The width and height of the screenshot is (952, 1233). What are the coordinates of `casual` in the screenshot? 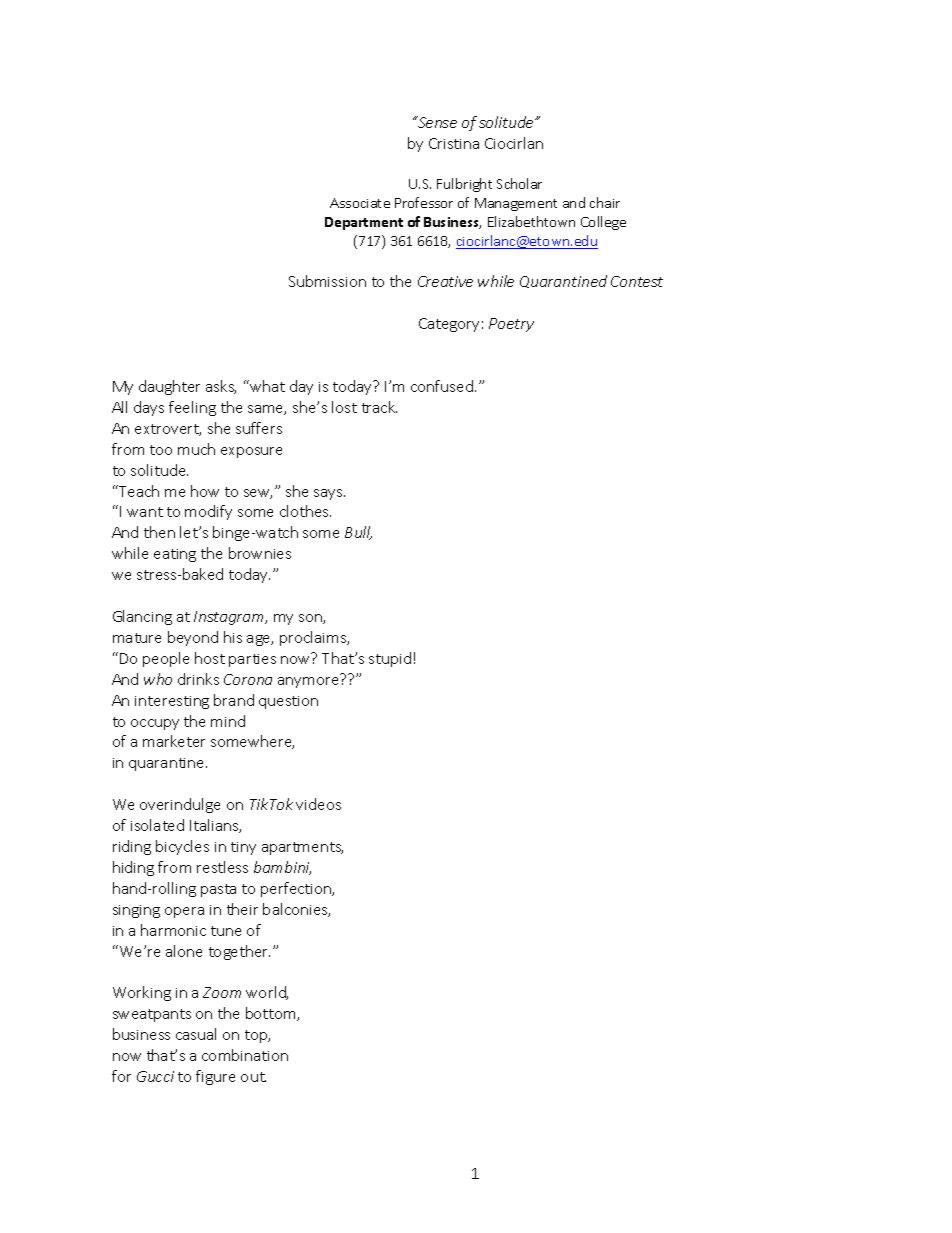 It's located at (196, 1034).
